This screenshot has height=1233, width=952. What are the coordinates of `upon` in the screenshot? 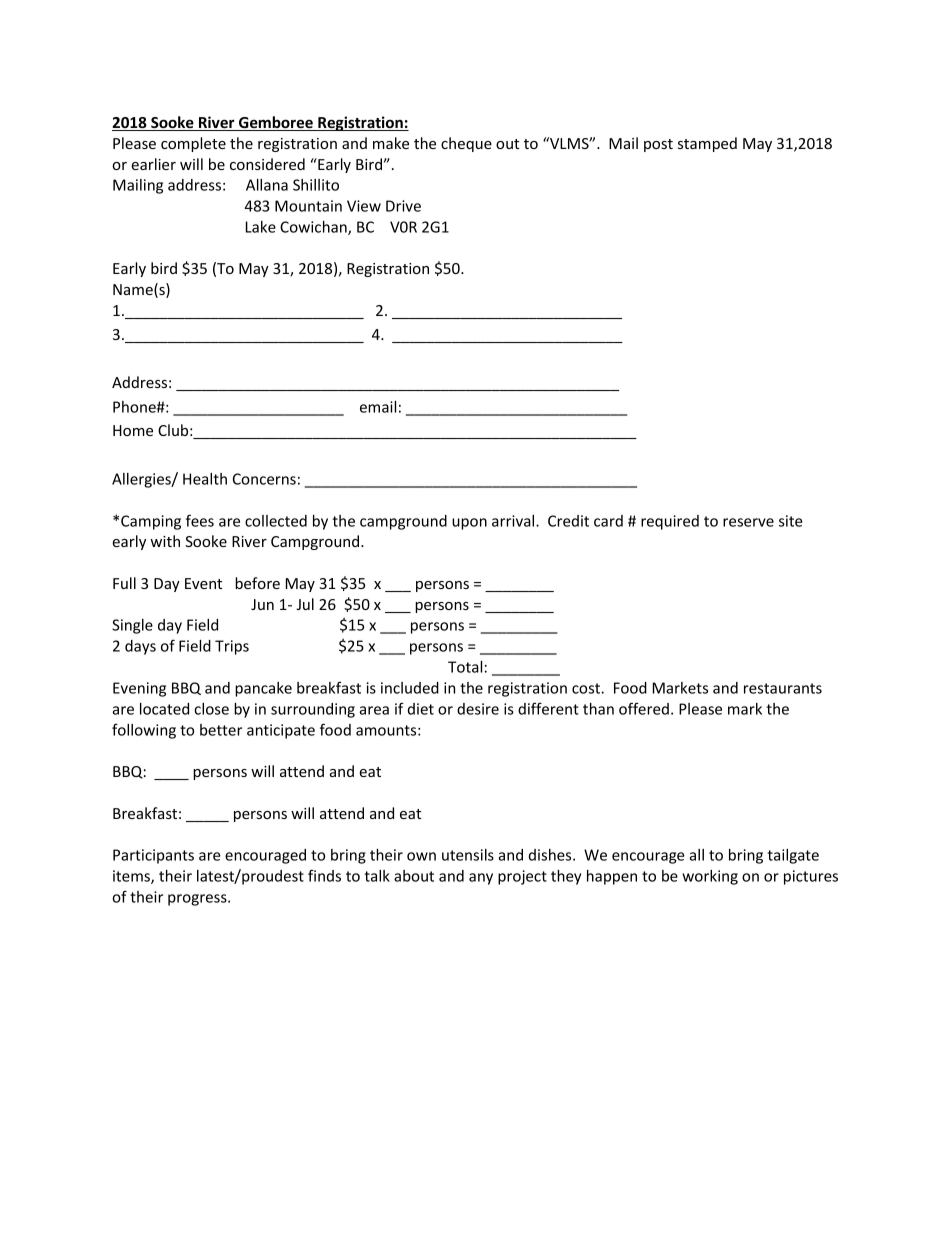 It's located at (469, 524).
